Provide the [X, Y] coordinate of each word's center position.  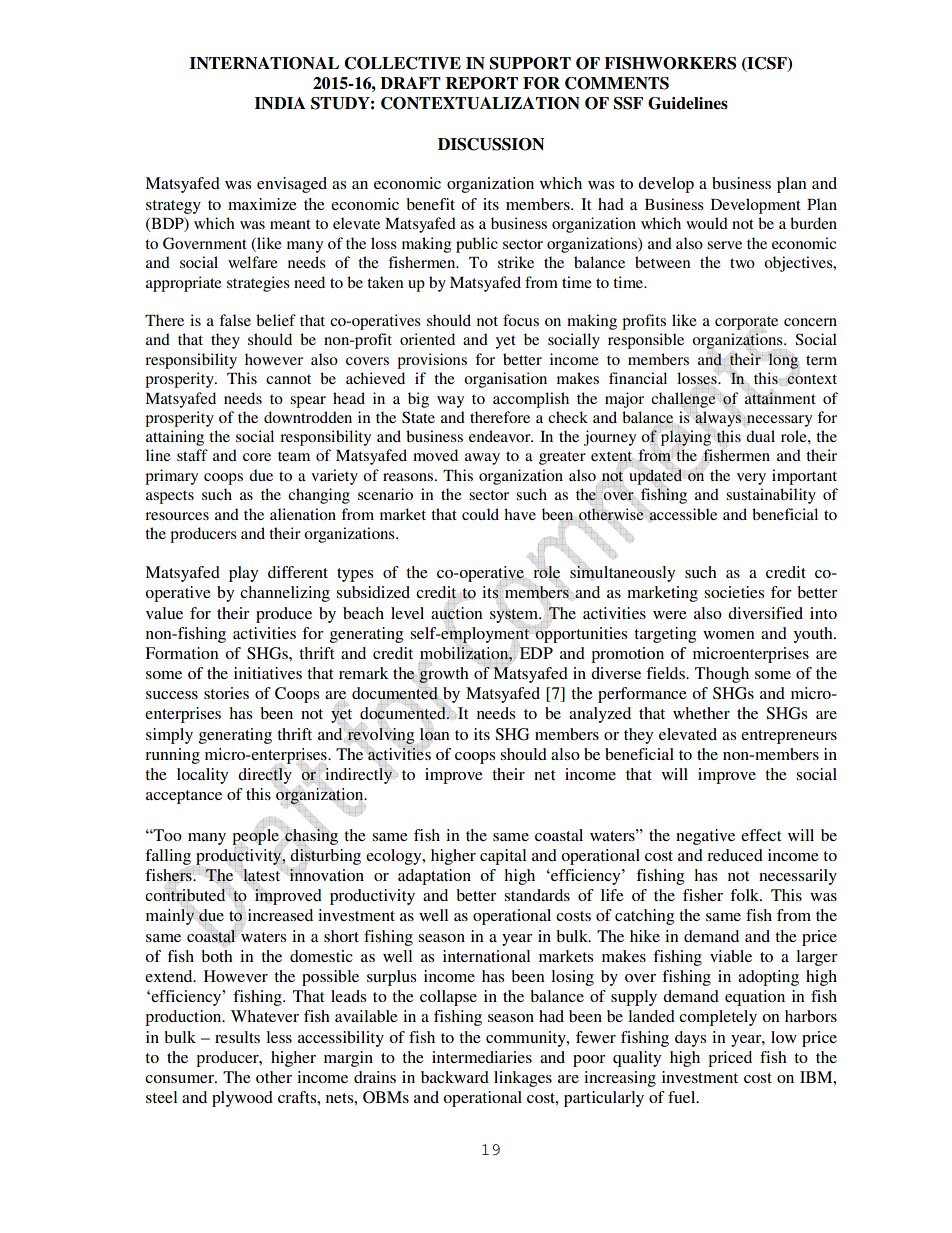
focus [521, 320]
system [515, 616]
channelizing [285, 594]
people [255, 836]
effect [761, 835]
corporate [746, 324]
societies [734, 592]
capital [503, 857]
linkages [523, 1079]
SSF [628, 103]
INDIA [280, 103]
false [235, 320]
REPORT [482, 83]
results [237, 1037]
